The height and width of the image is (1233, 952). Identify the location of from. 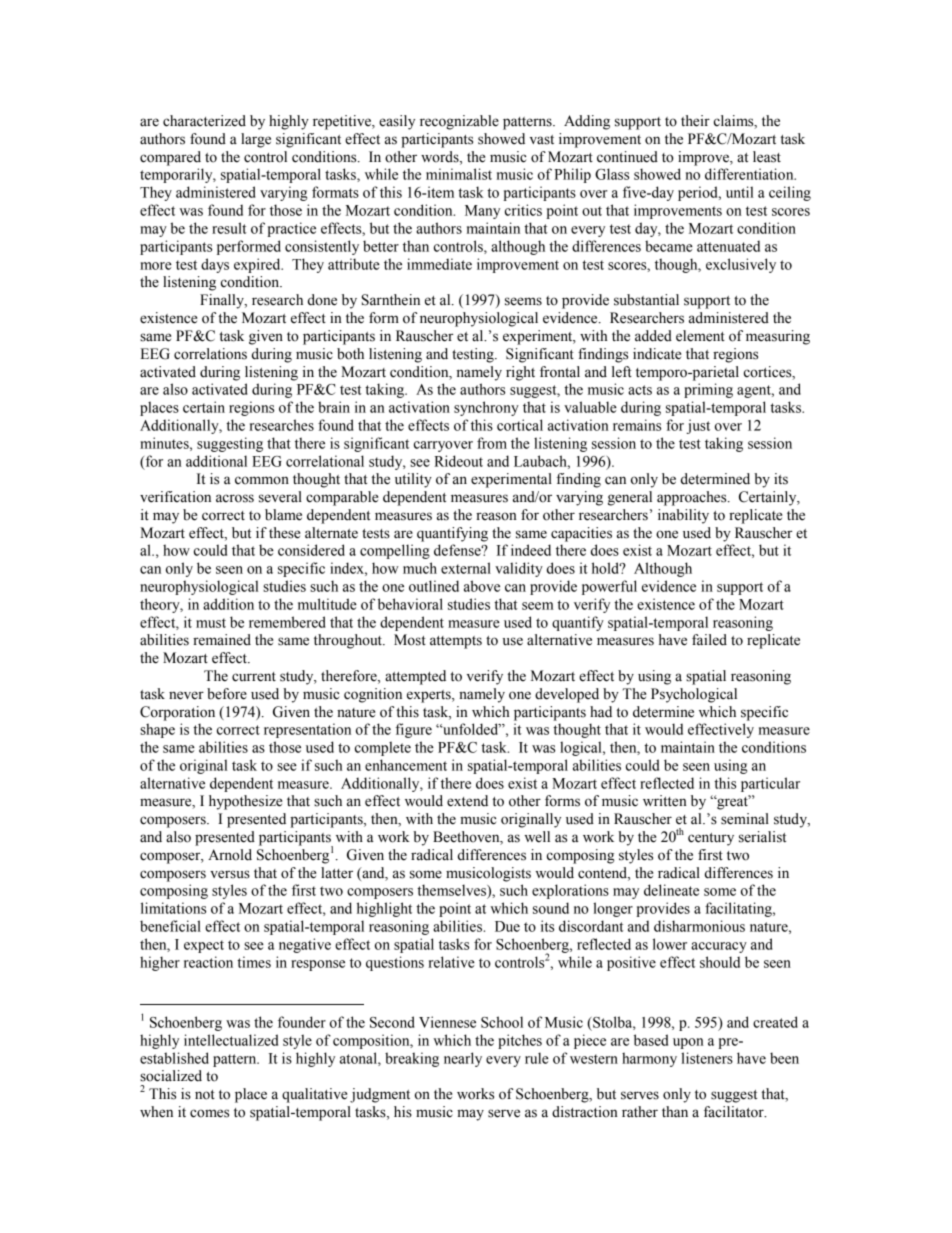
(492, 443).
